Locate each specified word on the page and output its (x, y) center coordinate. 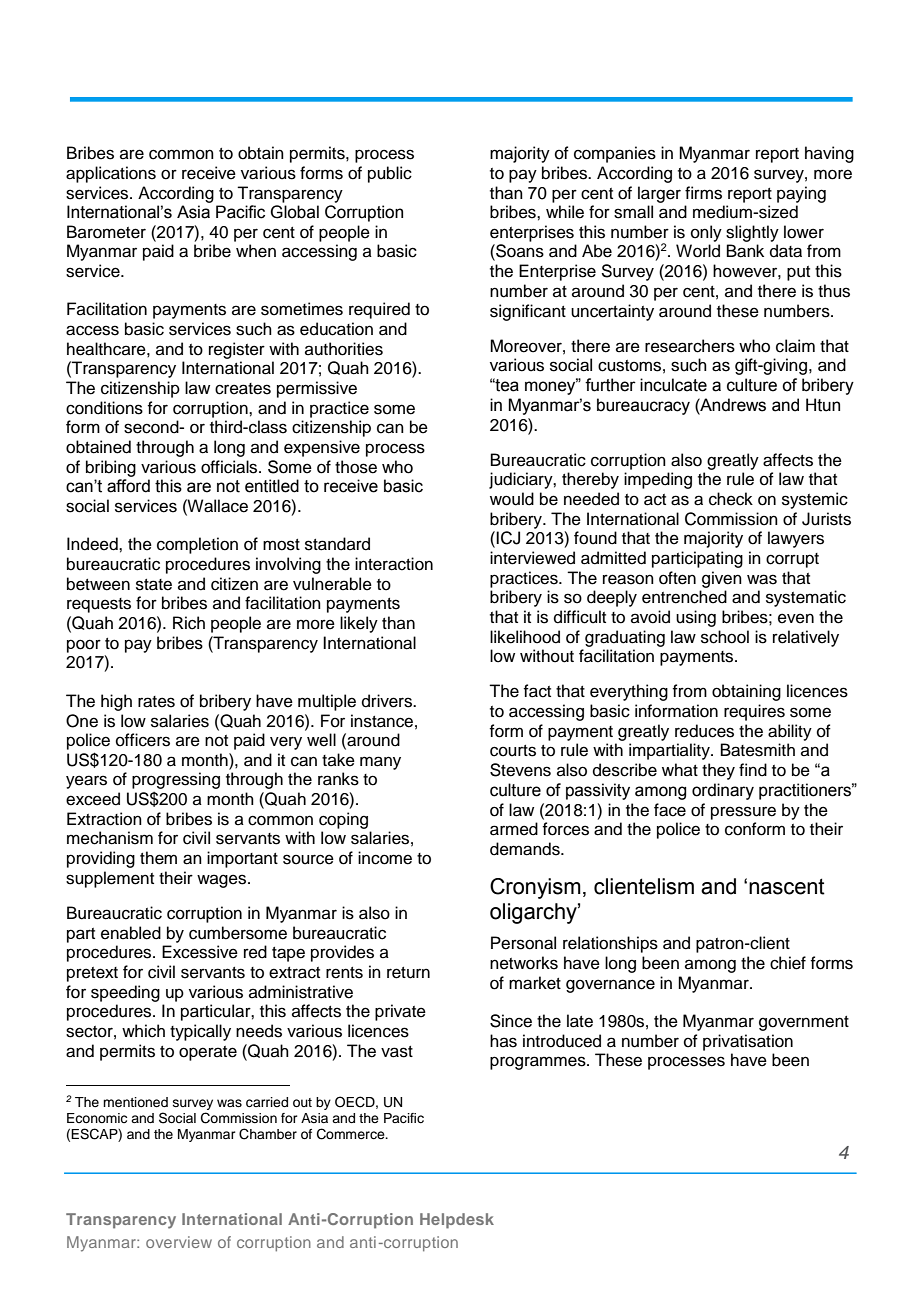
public (390, 174)
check (731, 499)
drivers (388, 701)
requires (754, 712)
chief (788, 963)
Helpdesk (457, 1221)
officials (230, 467)
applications (111, 174)
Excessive (200, 952)
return (408, 973)
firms (703, 193)
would (512, 499)
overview (179, 1242)
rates (156, 702)
